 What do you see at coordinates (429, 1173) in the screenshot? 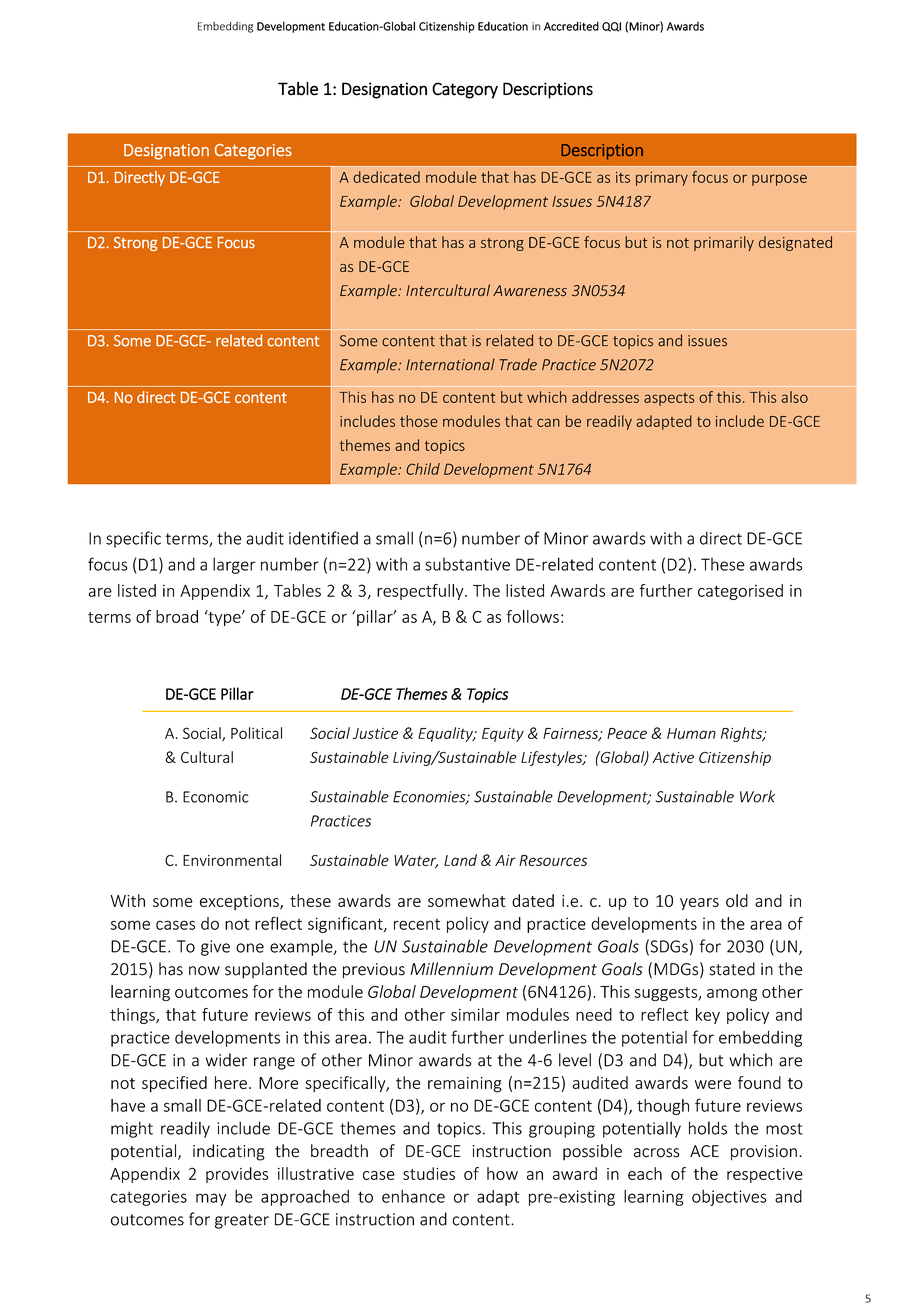
I see `studies` at bounding box center [429, 1173].
